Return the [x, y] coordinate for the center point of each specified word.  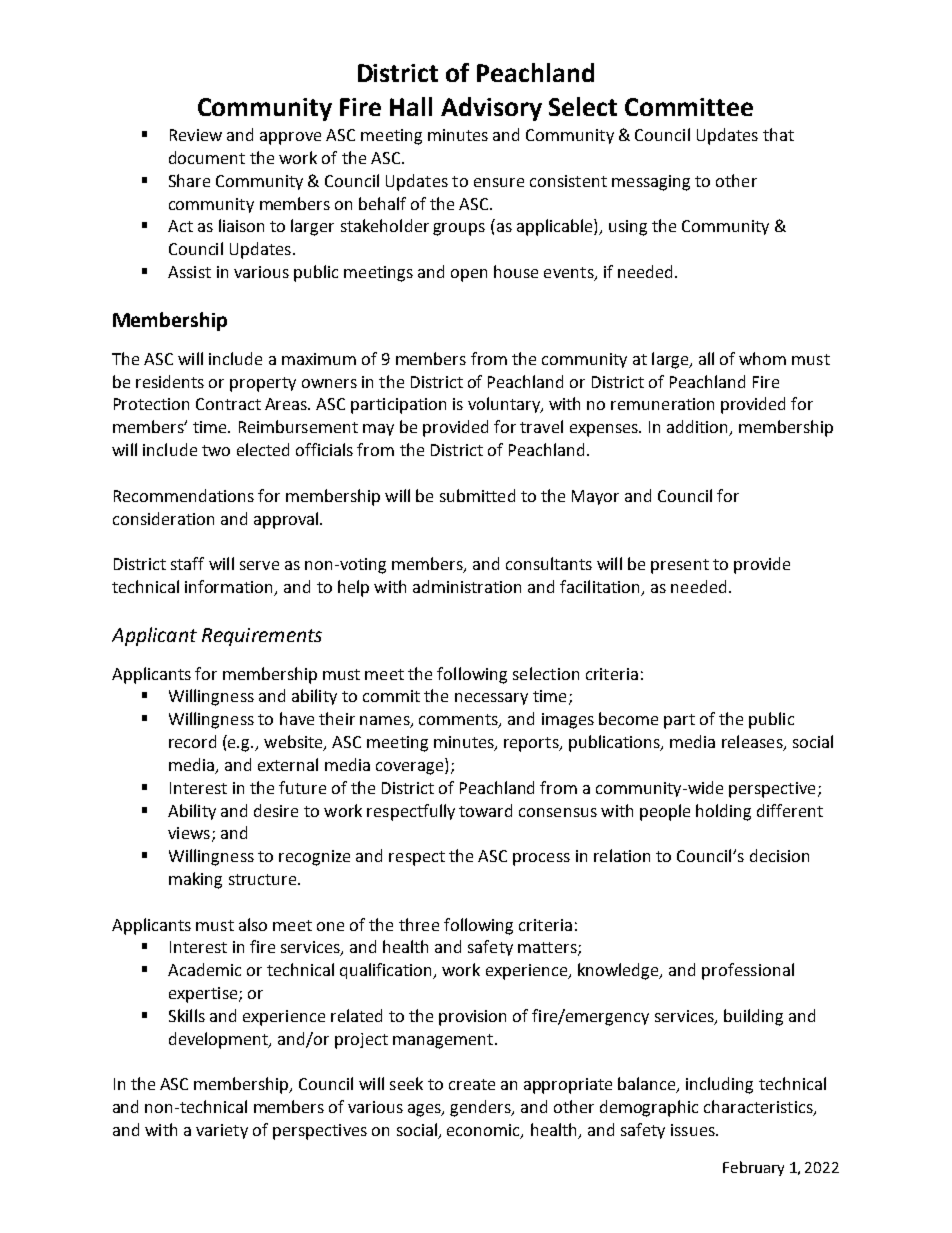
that [778, 134]
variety [222, 1131]
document [207, 157]
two [216, 450]
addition [699, 428]
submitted [477, 495]
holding [723, 812]
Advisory [491, 109]
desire [276, 810]
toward [485, 810]
